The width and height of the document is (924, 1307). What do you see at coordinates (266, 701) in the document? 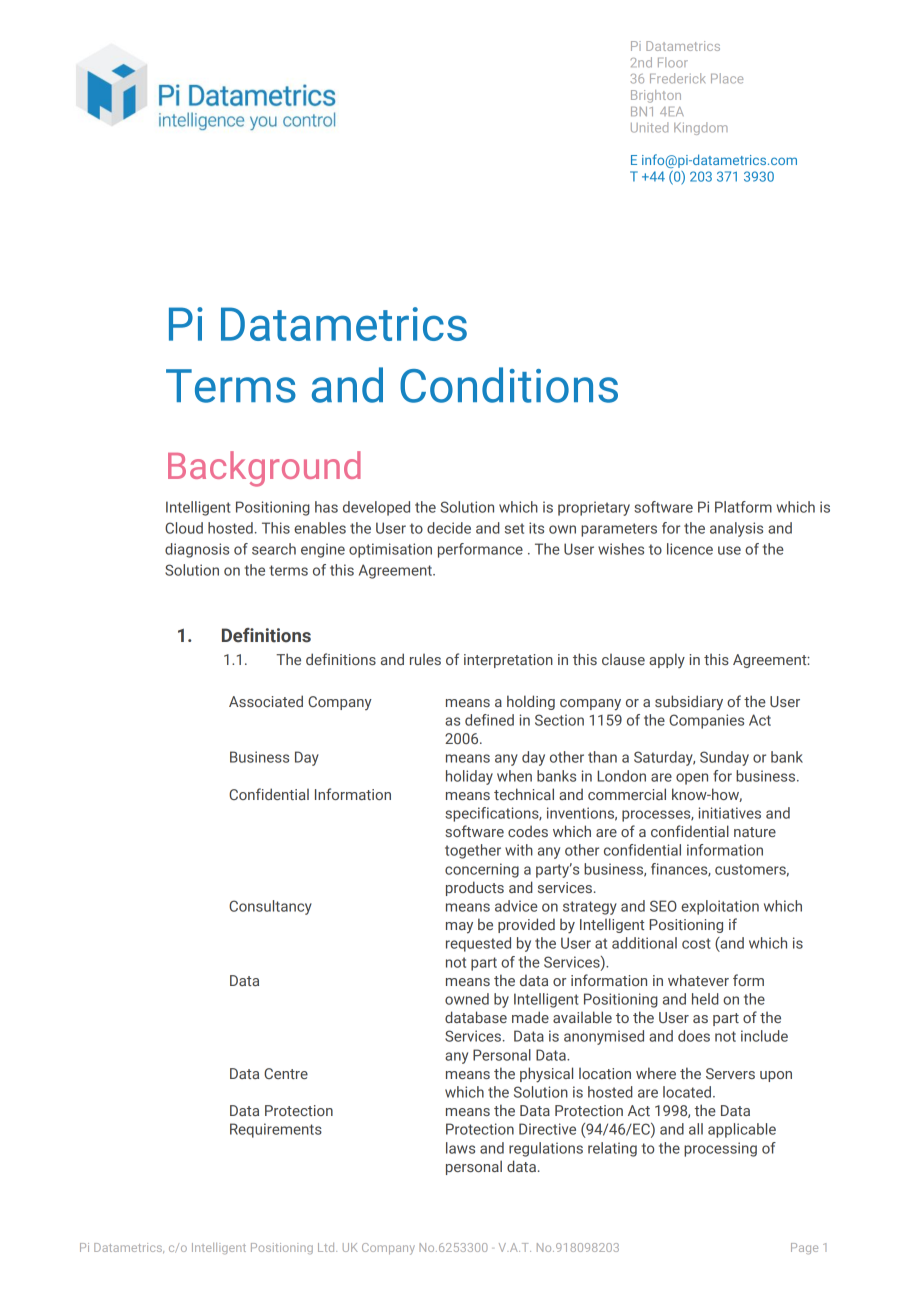
I see `Associated` at bounding box center [266, 701].
